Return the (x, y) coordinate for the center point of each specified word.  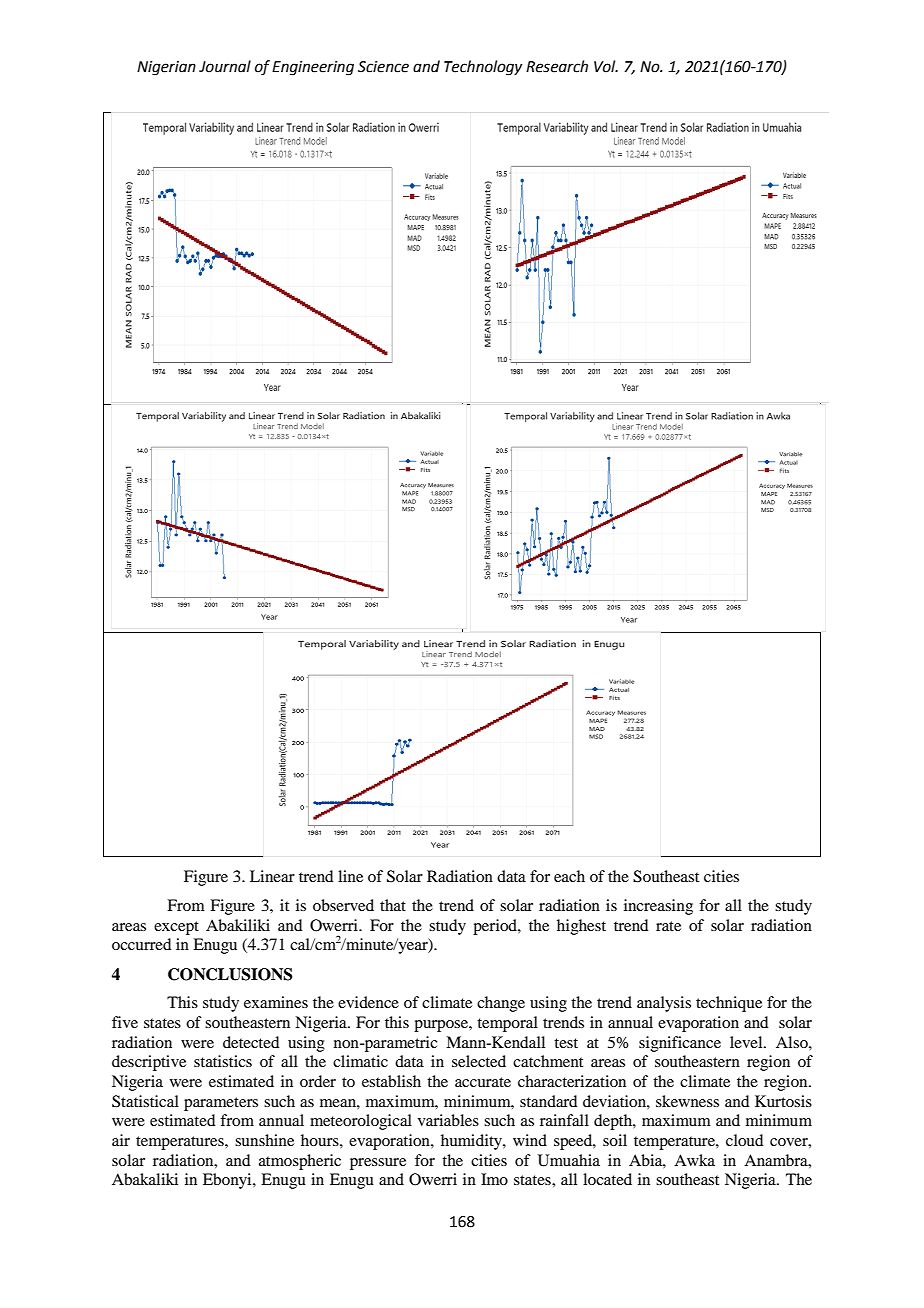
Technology (483, 68)
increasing (658, 907)
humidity (472, 1142)
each (569, 876)
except (176, 928)
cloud (744, 1140)
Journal (225, 66)
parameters (221, 1104)
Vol (606, 66)
